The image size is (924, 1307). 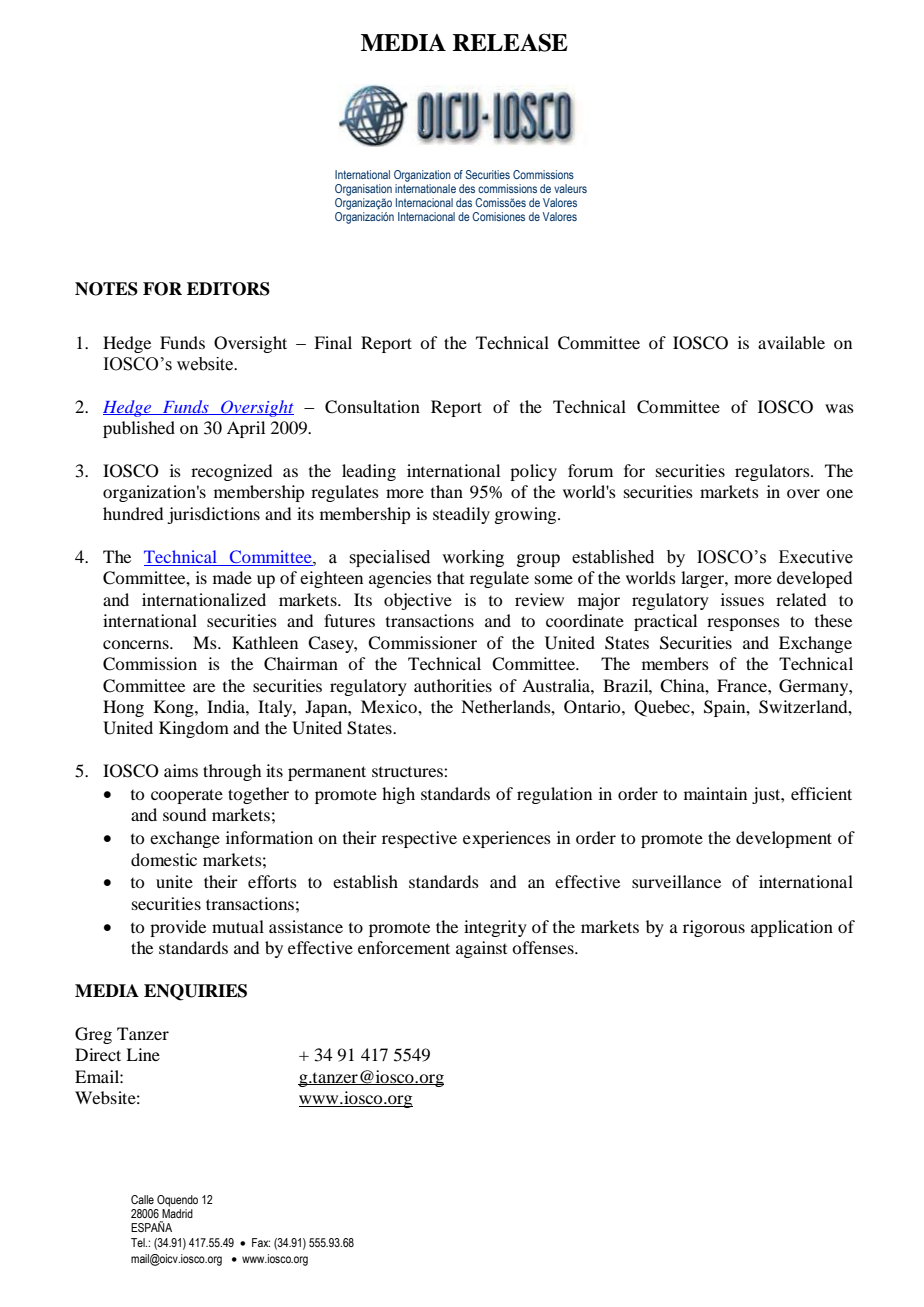 What do you see at coordinates (773, 472) in the screenshot?
I see `regulators` at bounding box center [773, 472].
